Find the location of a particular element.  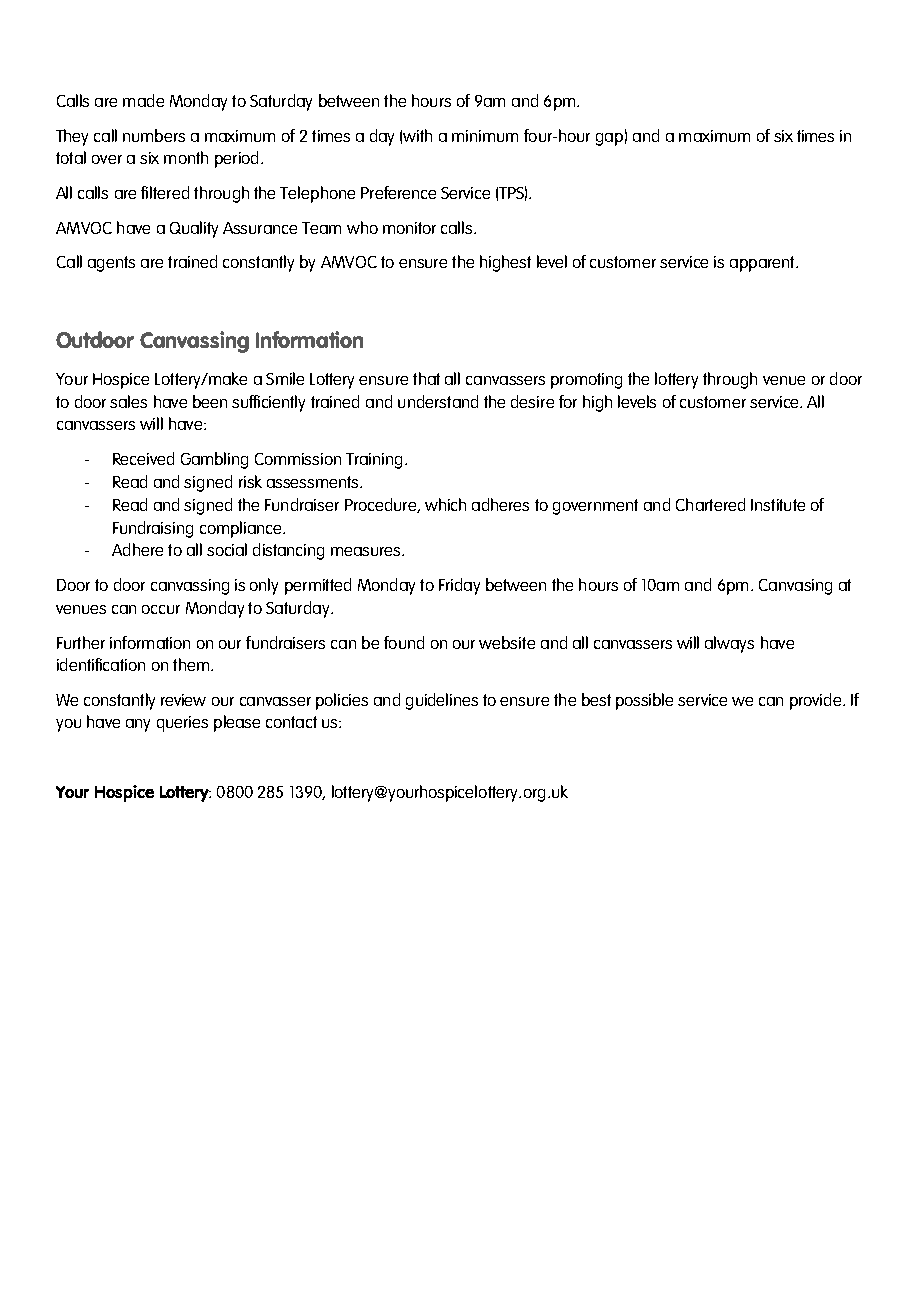

Friday is located at coordinates (459, 586).
